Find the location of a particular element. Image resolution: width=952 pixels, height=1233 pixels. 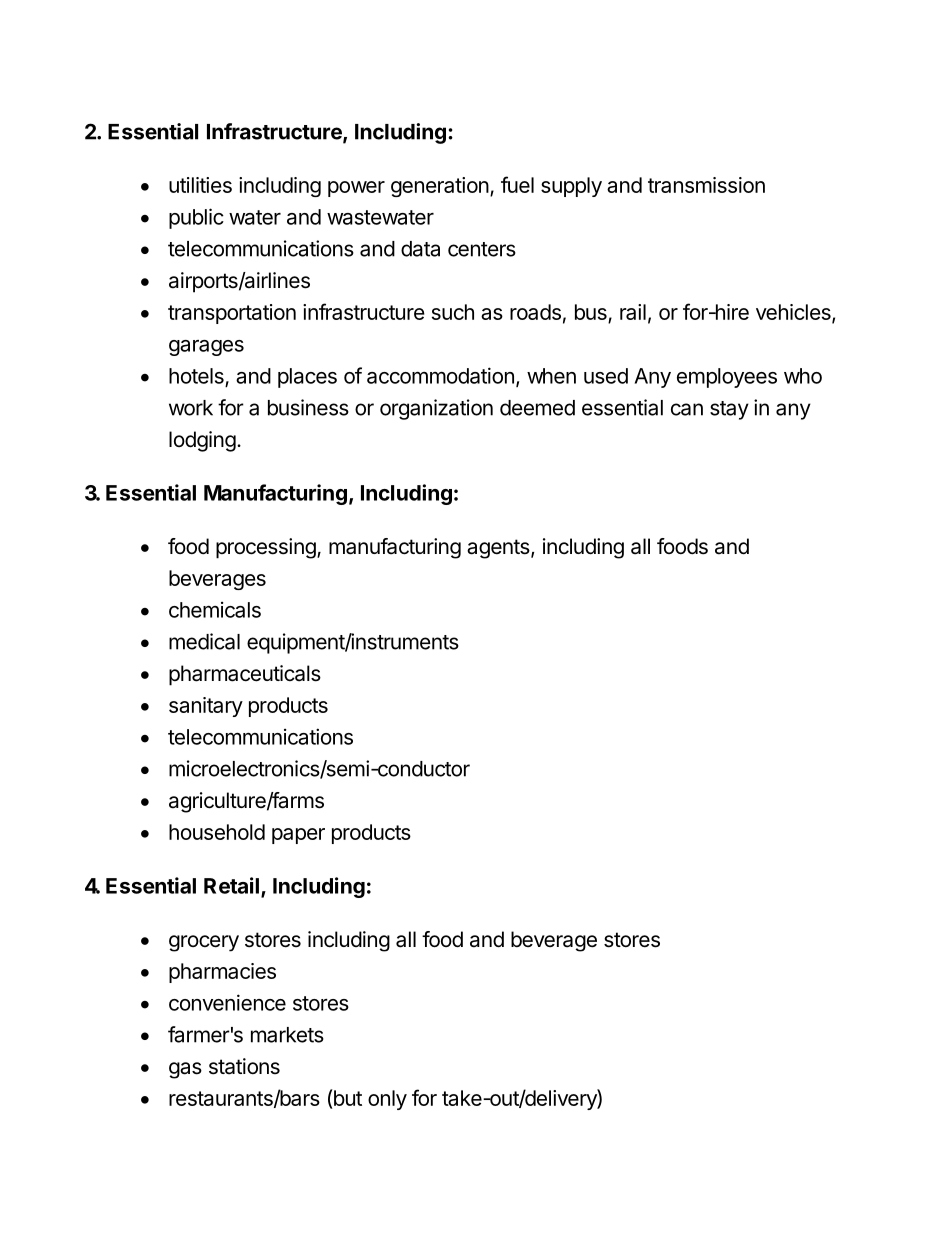

stations is located at coordinates (244, 1066).
